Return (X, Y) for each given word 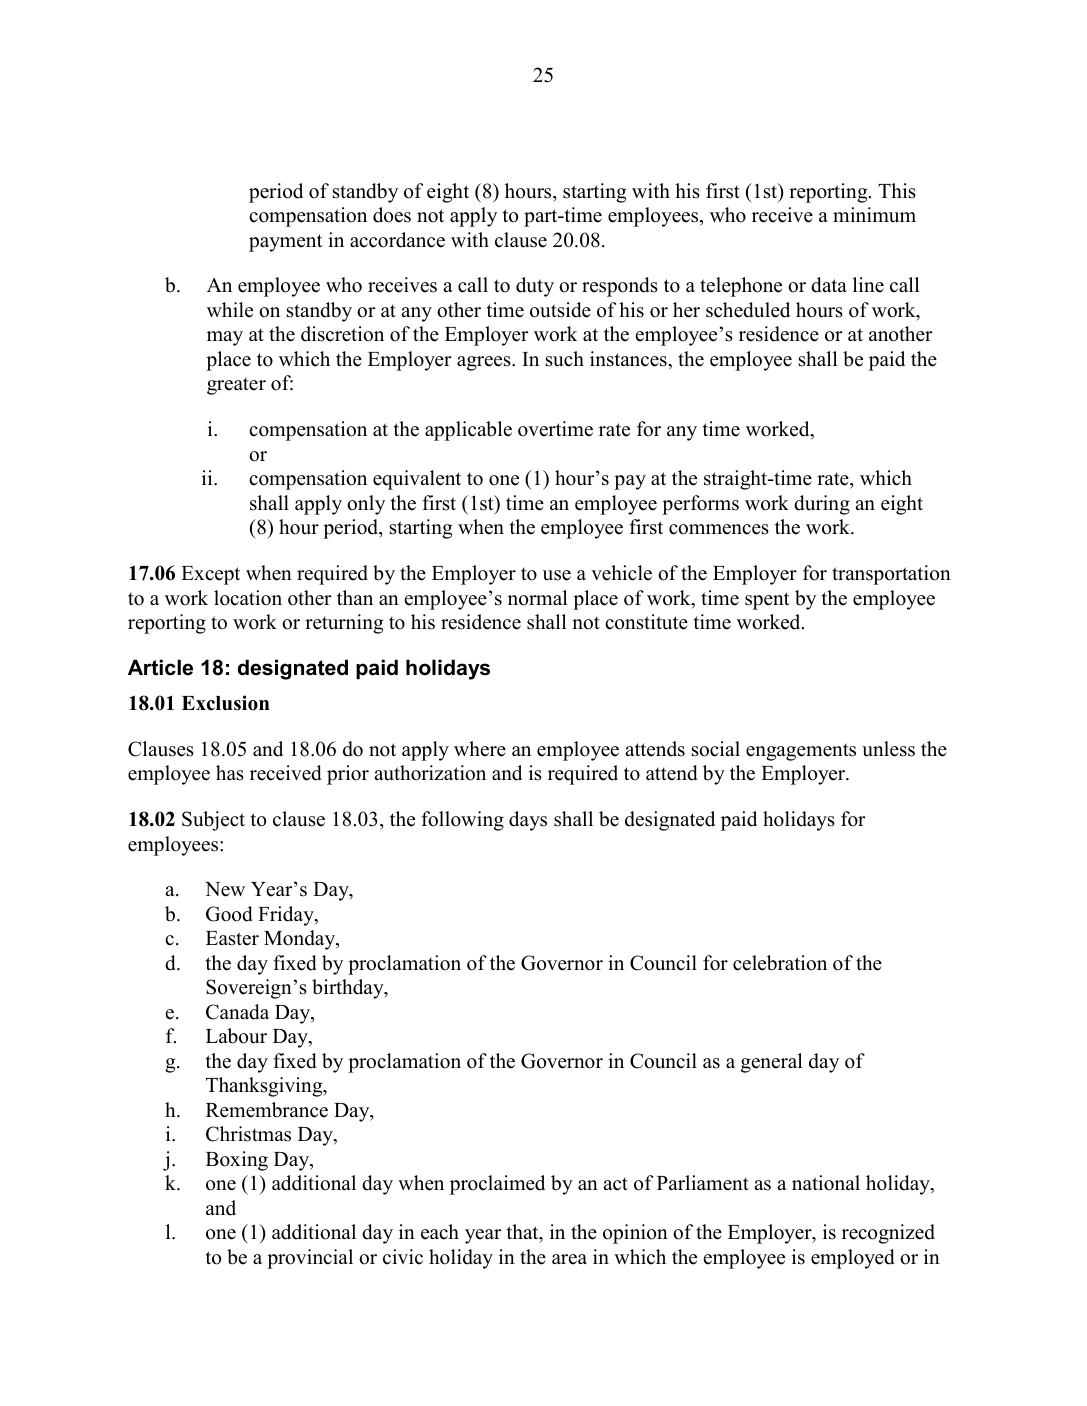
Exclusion (226, 703)
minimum (874, 215)
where (480, 749)
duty (535, 287)
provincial (310, 1259)
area (569, 1259)
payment (286, 243)
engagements (801, 752)
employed (852, 1259)
